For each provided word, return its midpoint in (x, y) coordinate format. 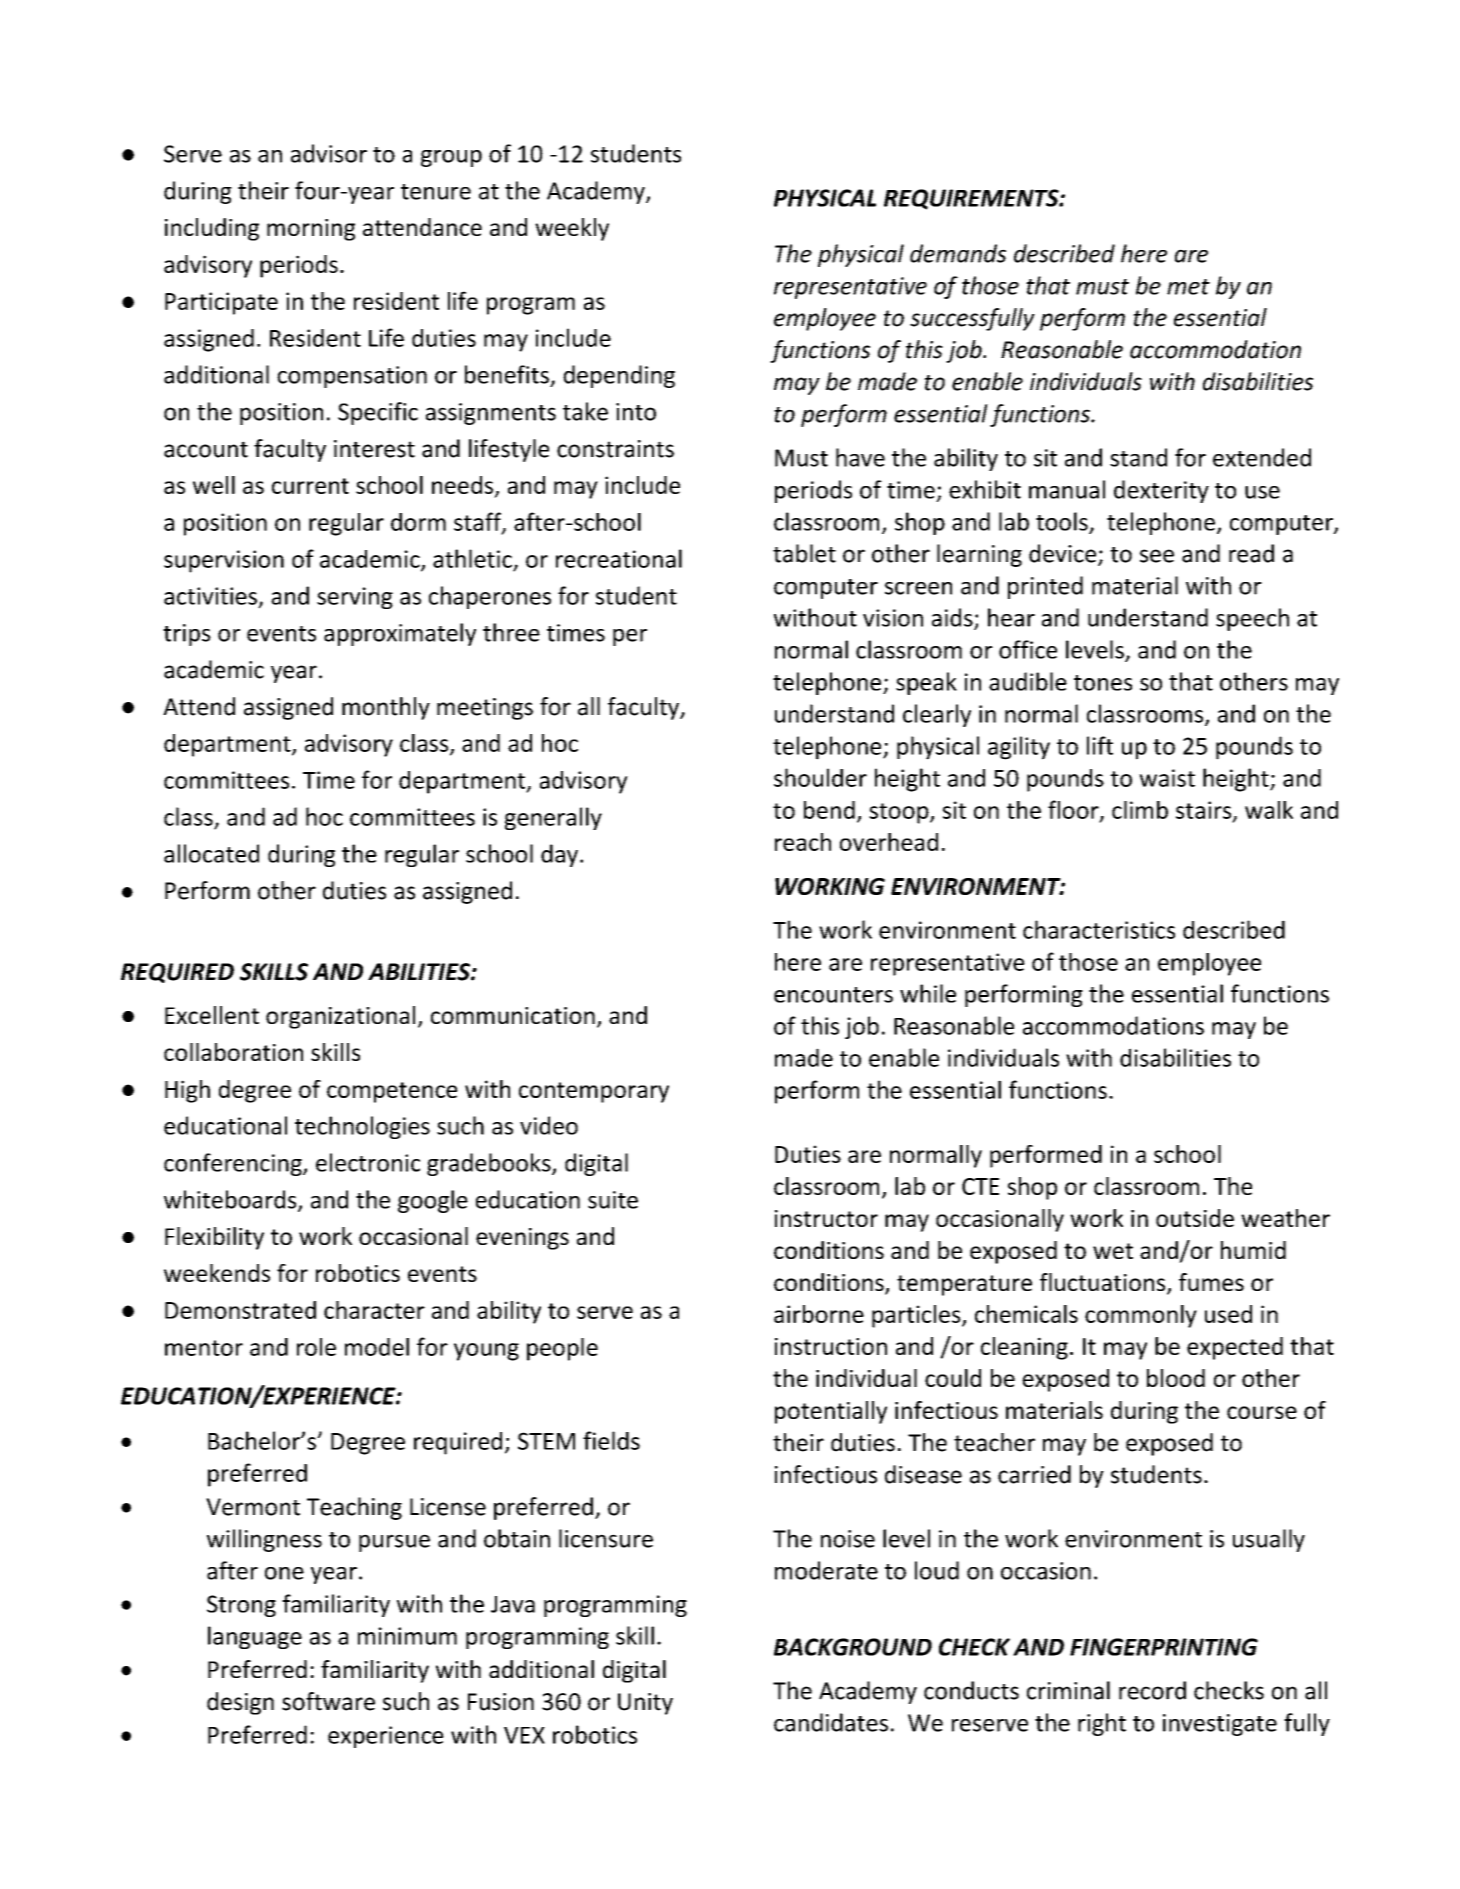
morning (311, 230)
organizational (340, 1017)
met (1188, 287)
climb (1140, 810)
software (328, 1701)
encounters (833, 995)
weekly (572, 229)
